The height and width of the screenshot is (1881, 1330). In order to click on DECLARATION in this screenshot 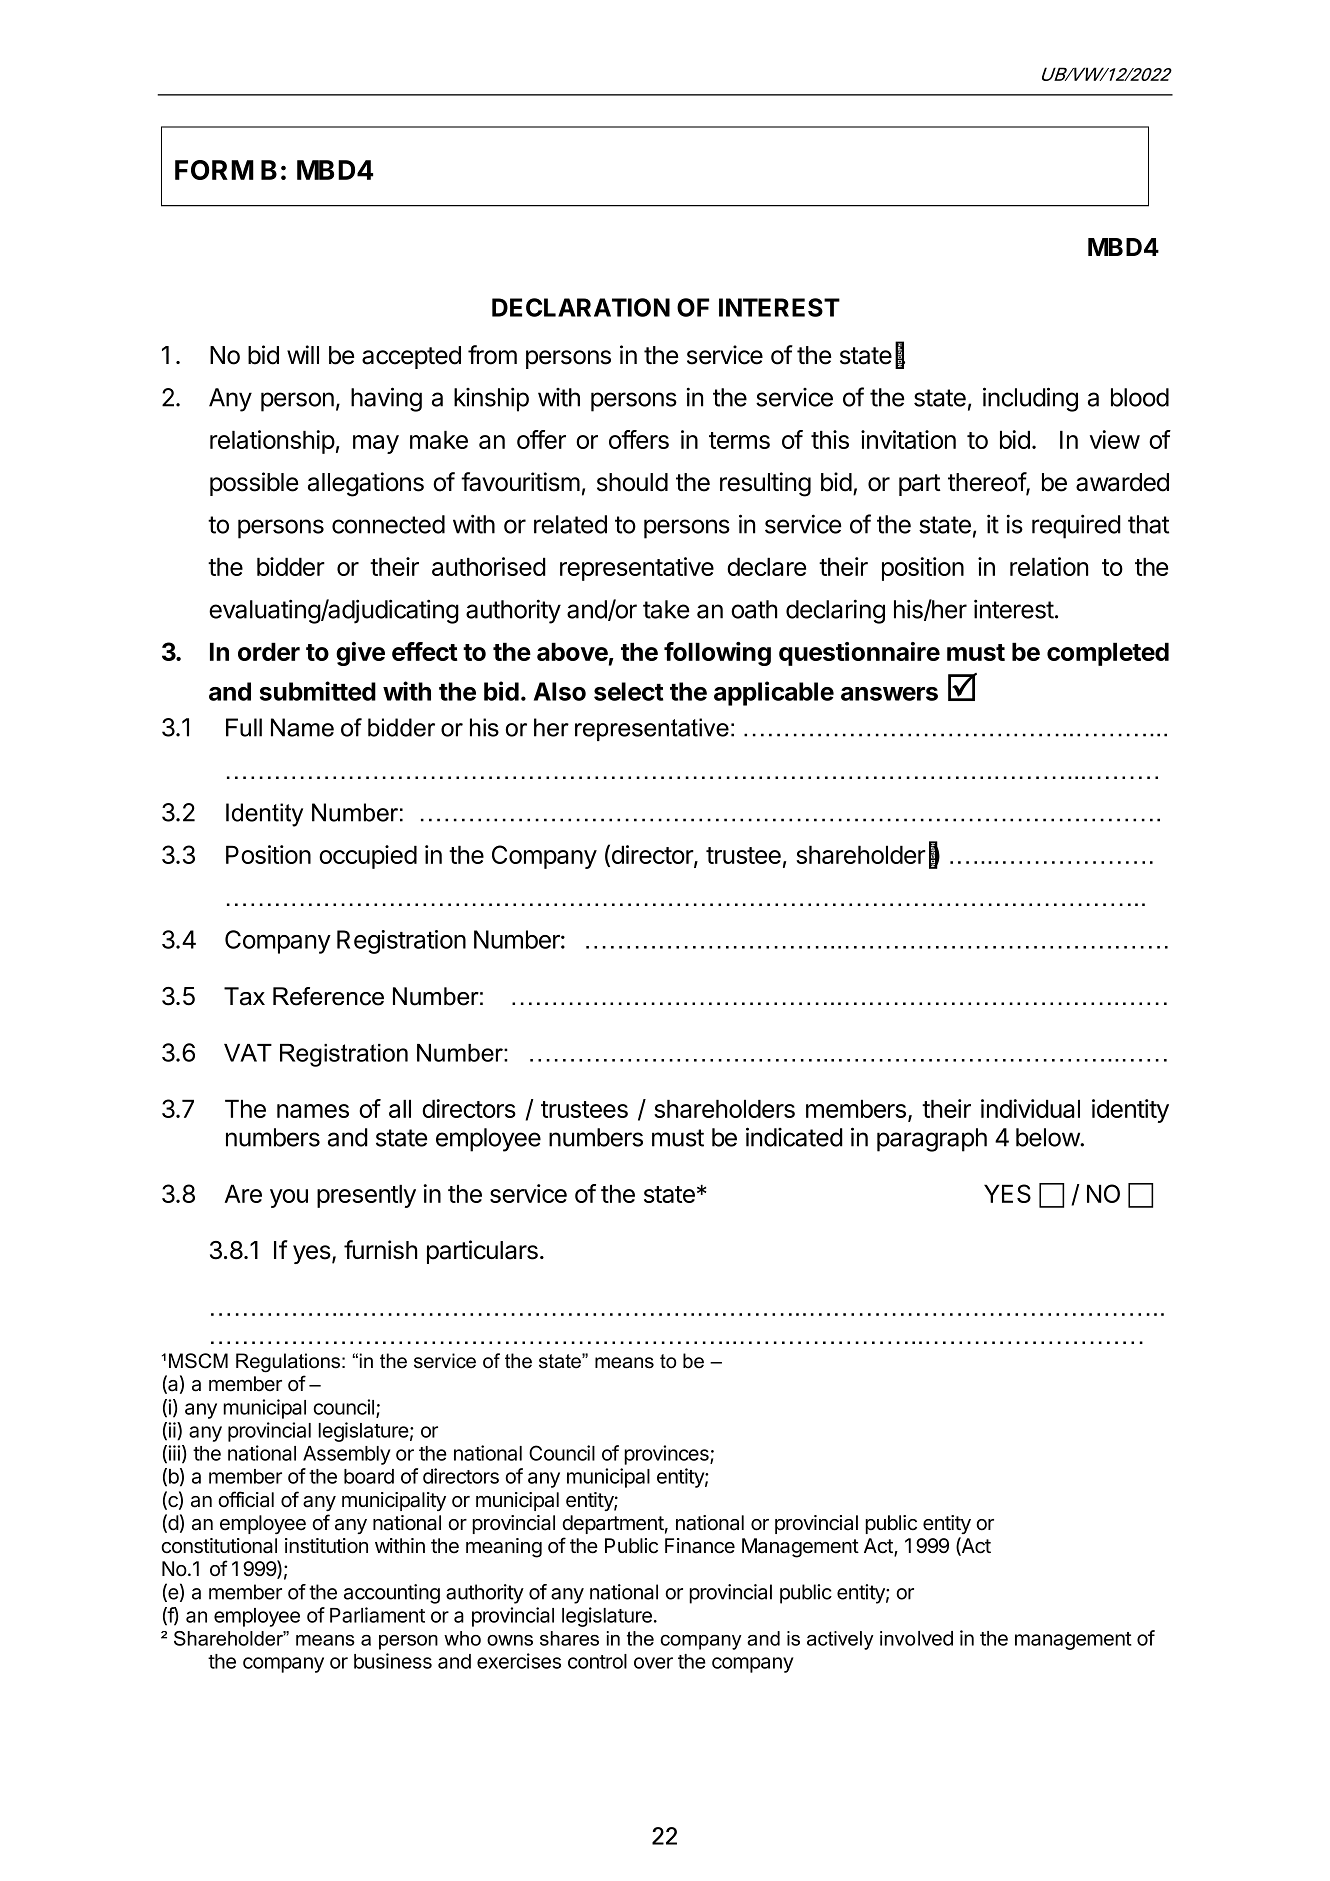, I will do `click(581, 307)`.
